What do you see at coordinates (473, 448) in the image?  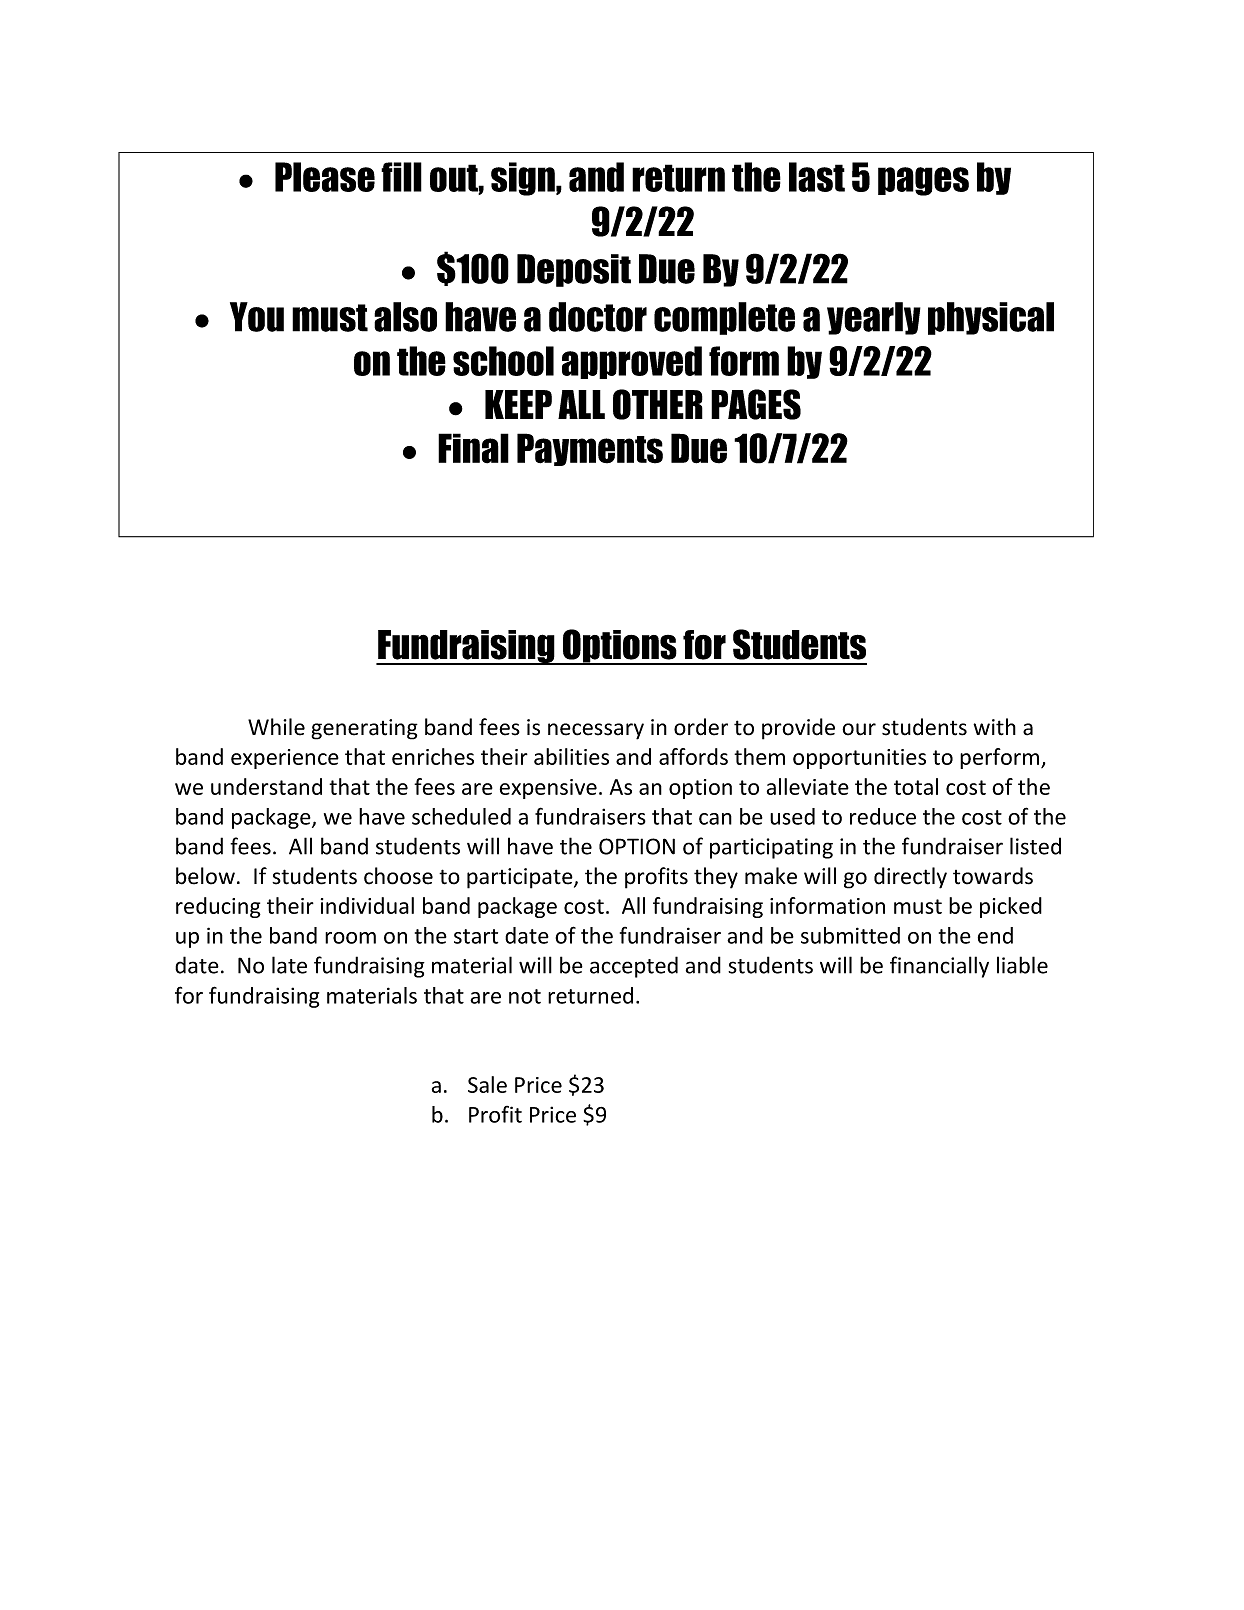 I see `Final` at bounding box center [473, 448].
